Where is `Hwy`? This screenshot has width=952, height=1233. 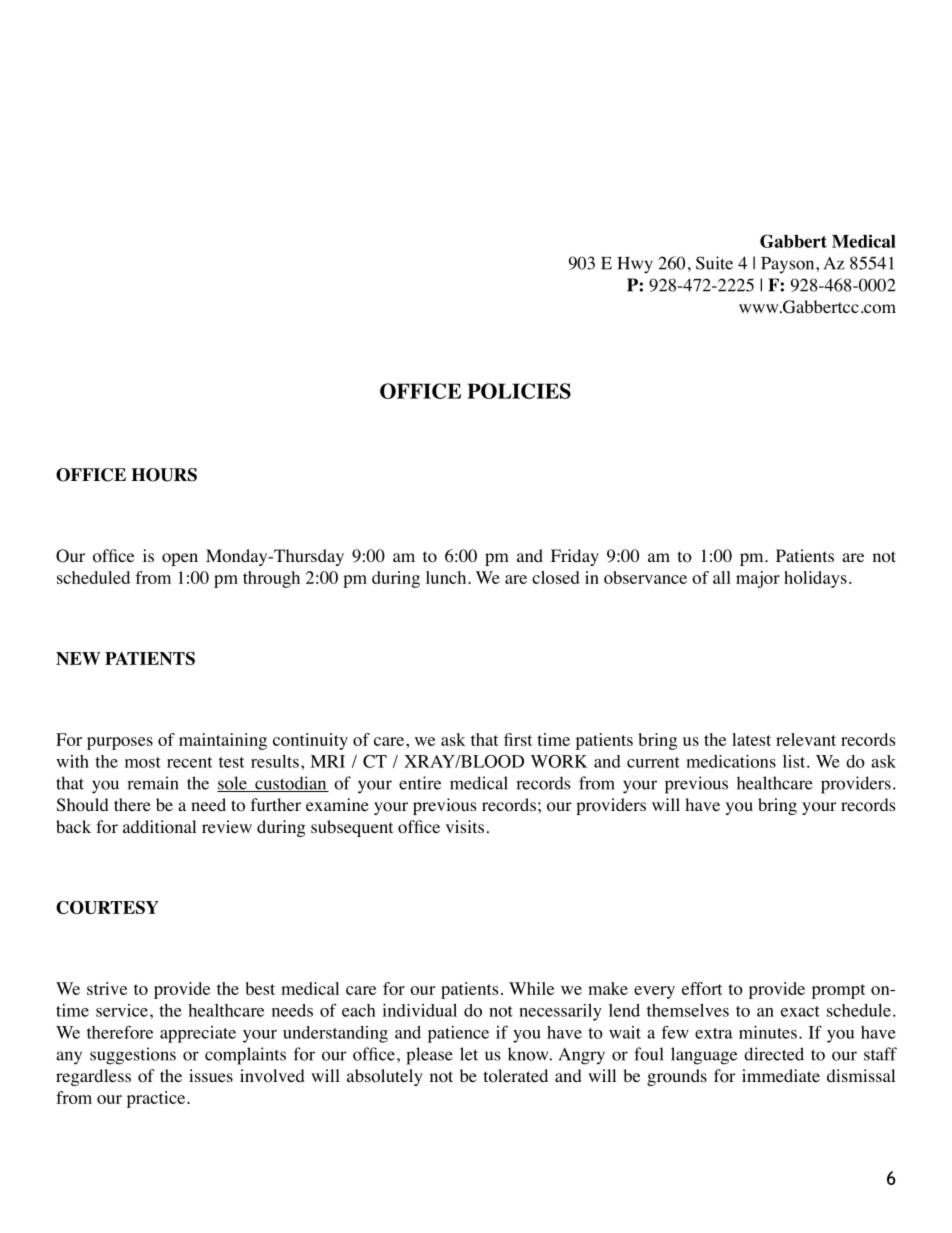
Hwy is located at coordinates (635, 265).
